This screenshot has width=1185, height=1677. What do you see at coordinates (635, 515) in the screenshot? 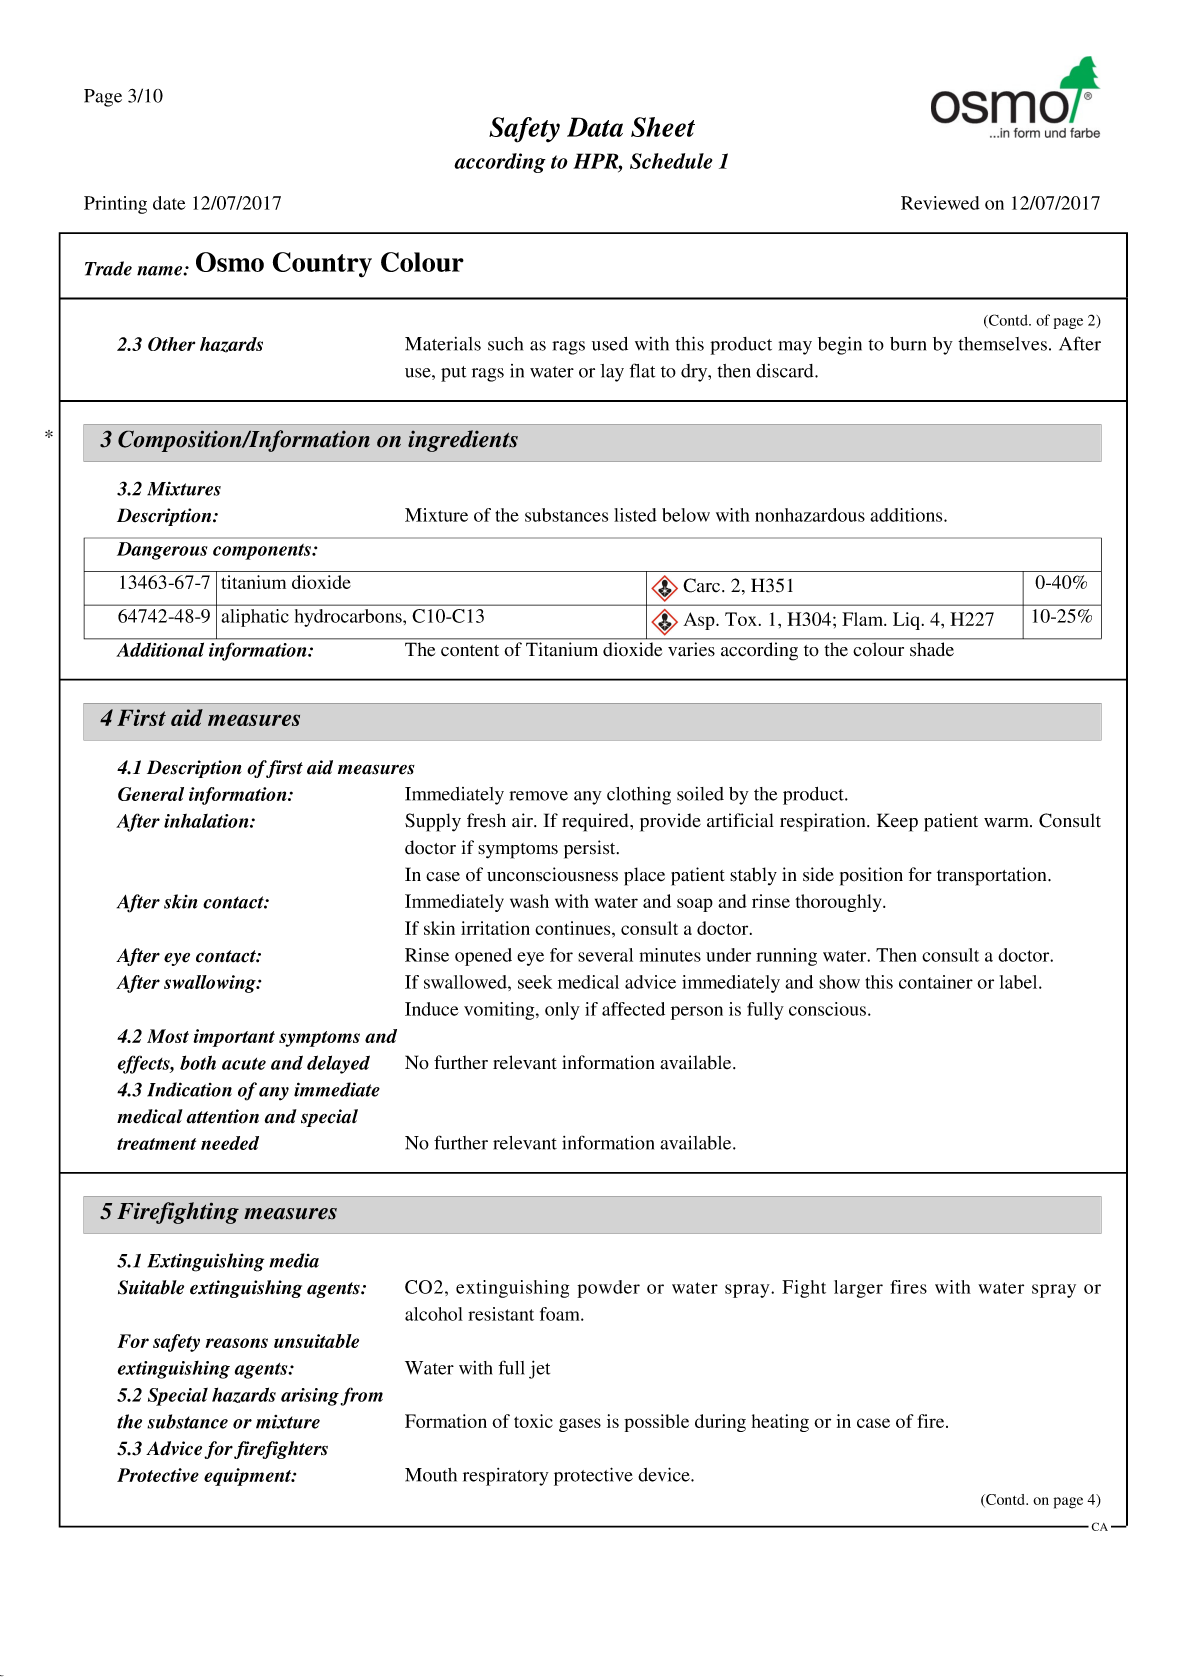
I see `listed` at bounding box center [635, 515].
